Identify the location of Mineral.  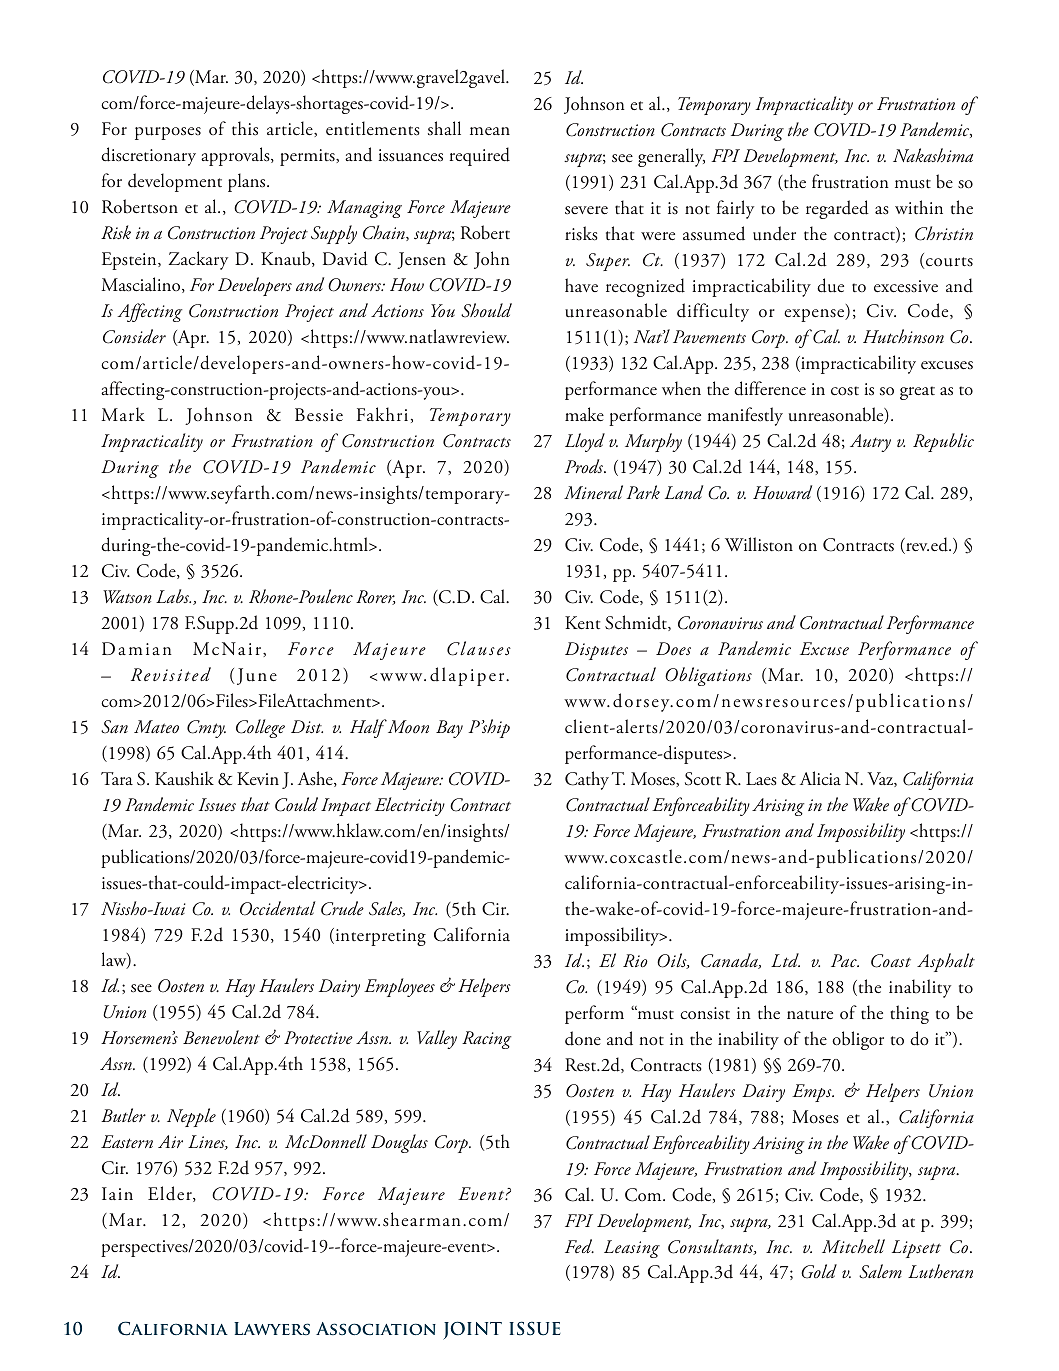
(593, 492).
